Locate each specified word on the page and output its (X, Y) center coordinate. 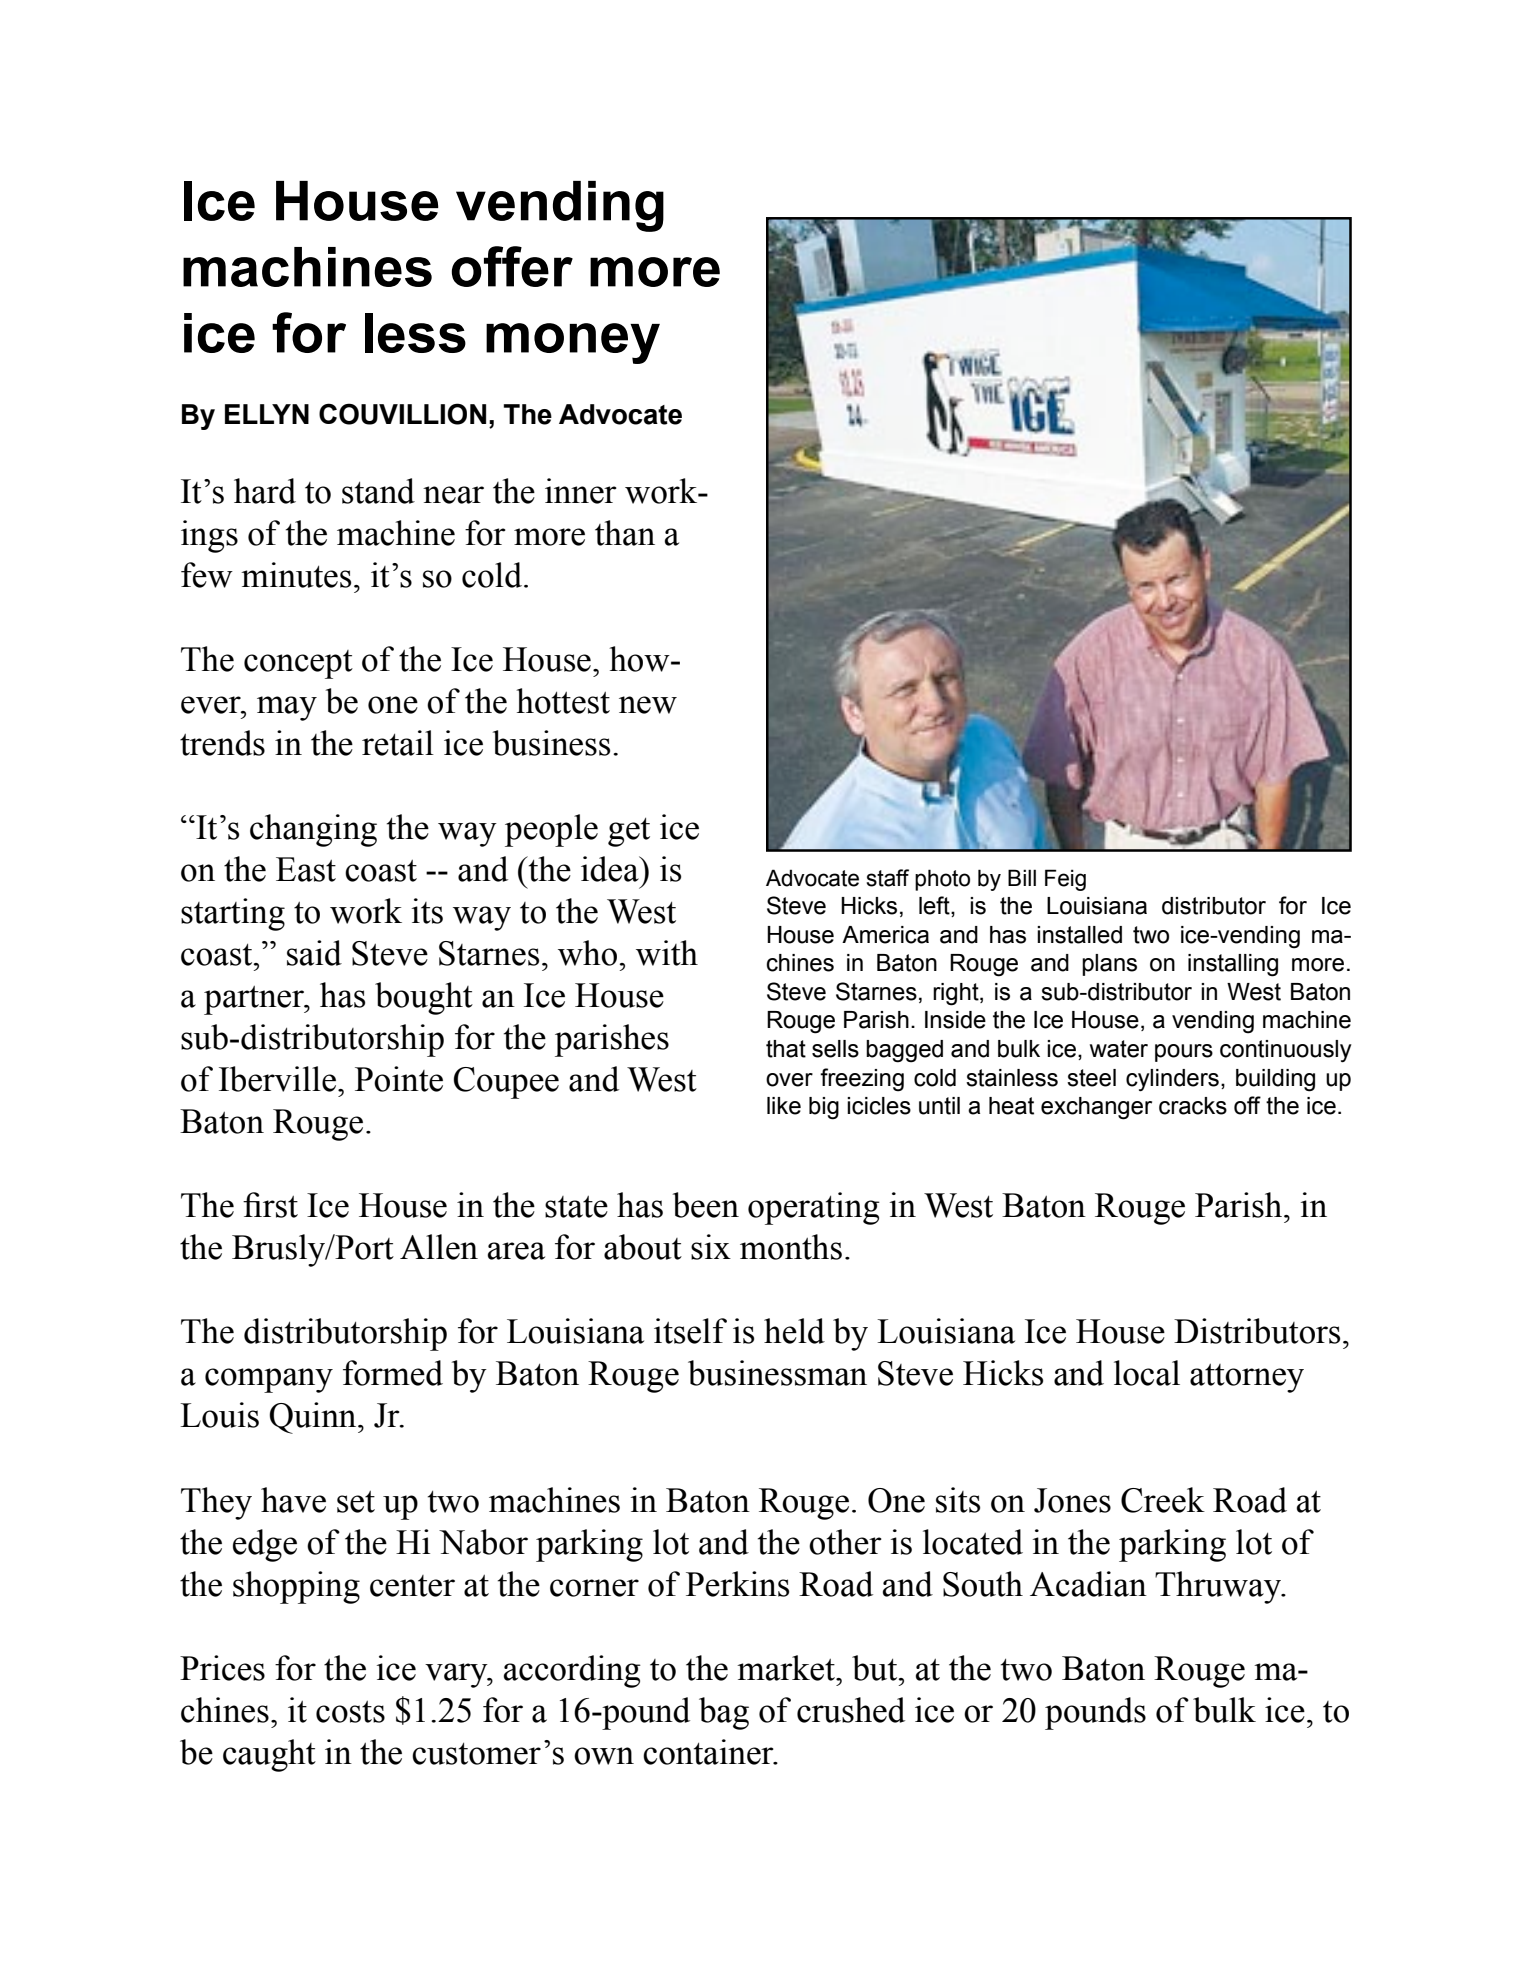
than (625, 533)
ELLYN (267, 414)
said (314, 953)
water (1119, 1049)
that (786, 1049)
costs (350, 1712)
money (573, 343)
